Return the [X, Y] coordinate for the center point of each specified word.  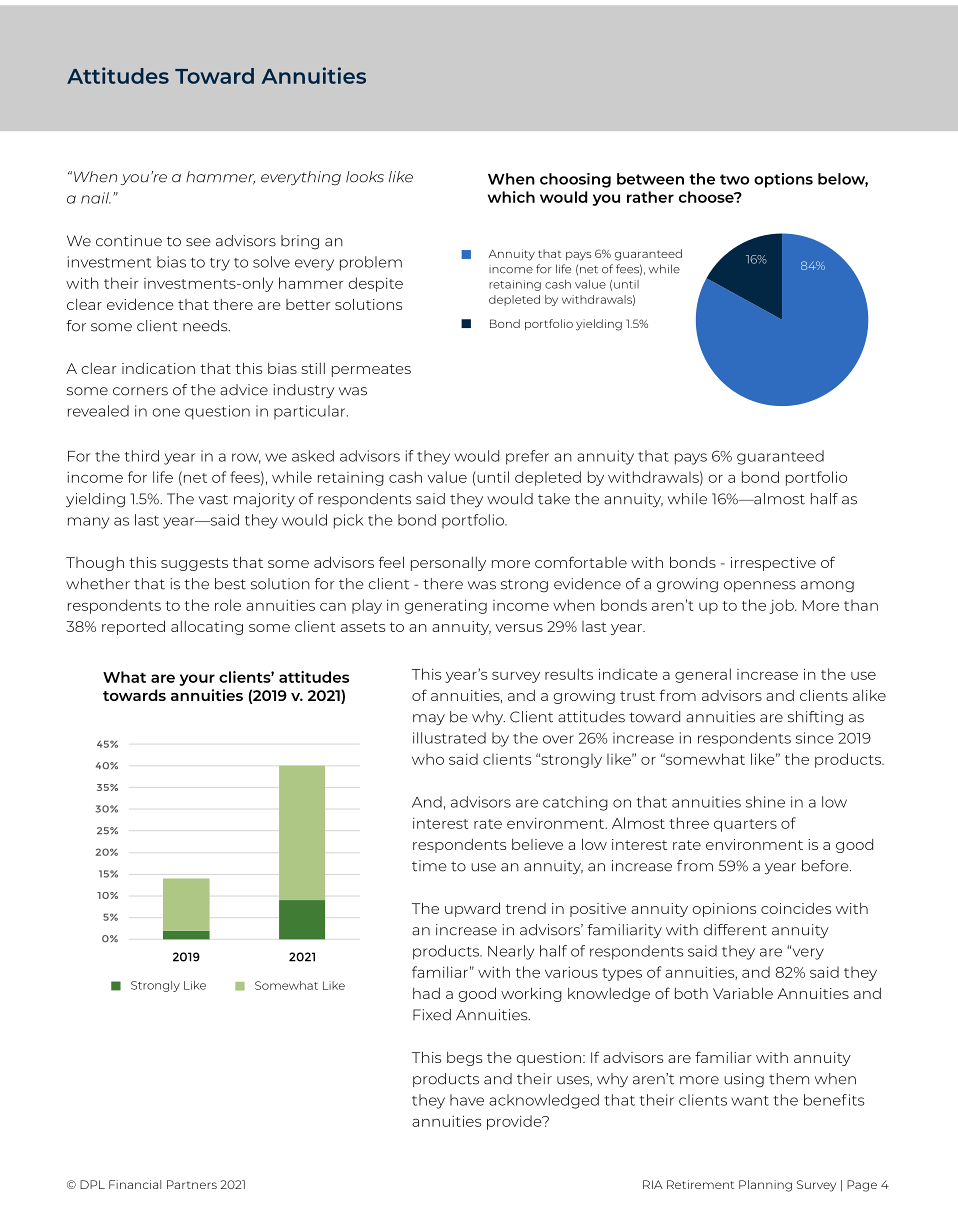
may [429, 719]
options [783, 180]
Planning [765, 1186]
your [197, 680]
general [703, 675]
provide [515, 1122]
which [511, 197]
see [198, 242]
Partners [192, 1184]
